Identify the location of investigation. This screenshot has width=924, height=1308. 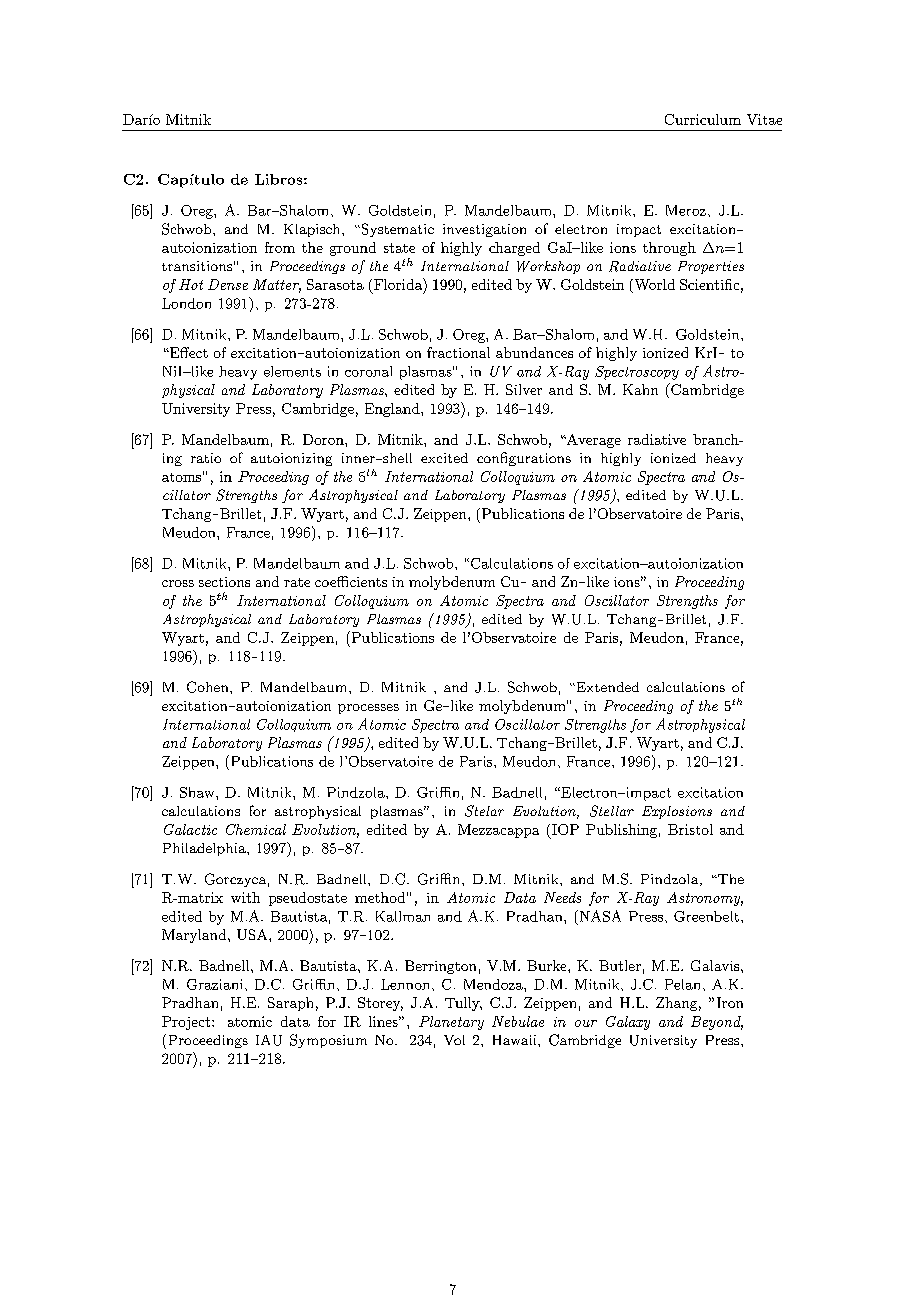
(484, 230).
